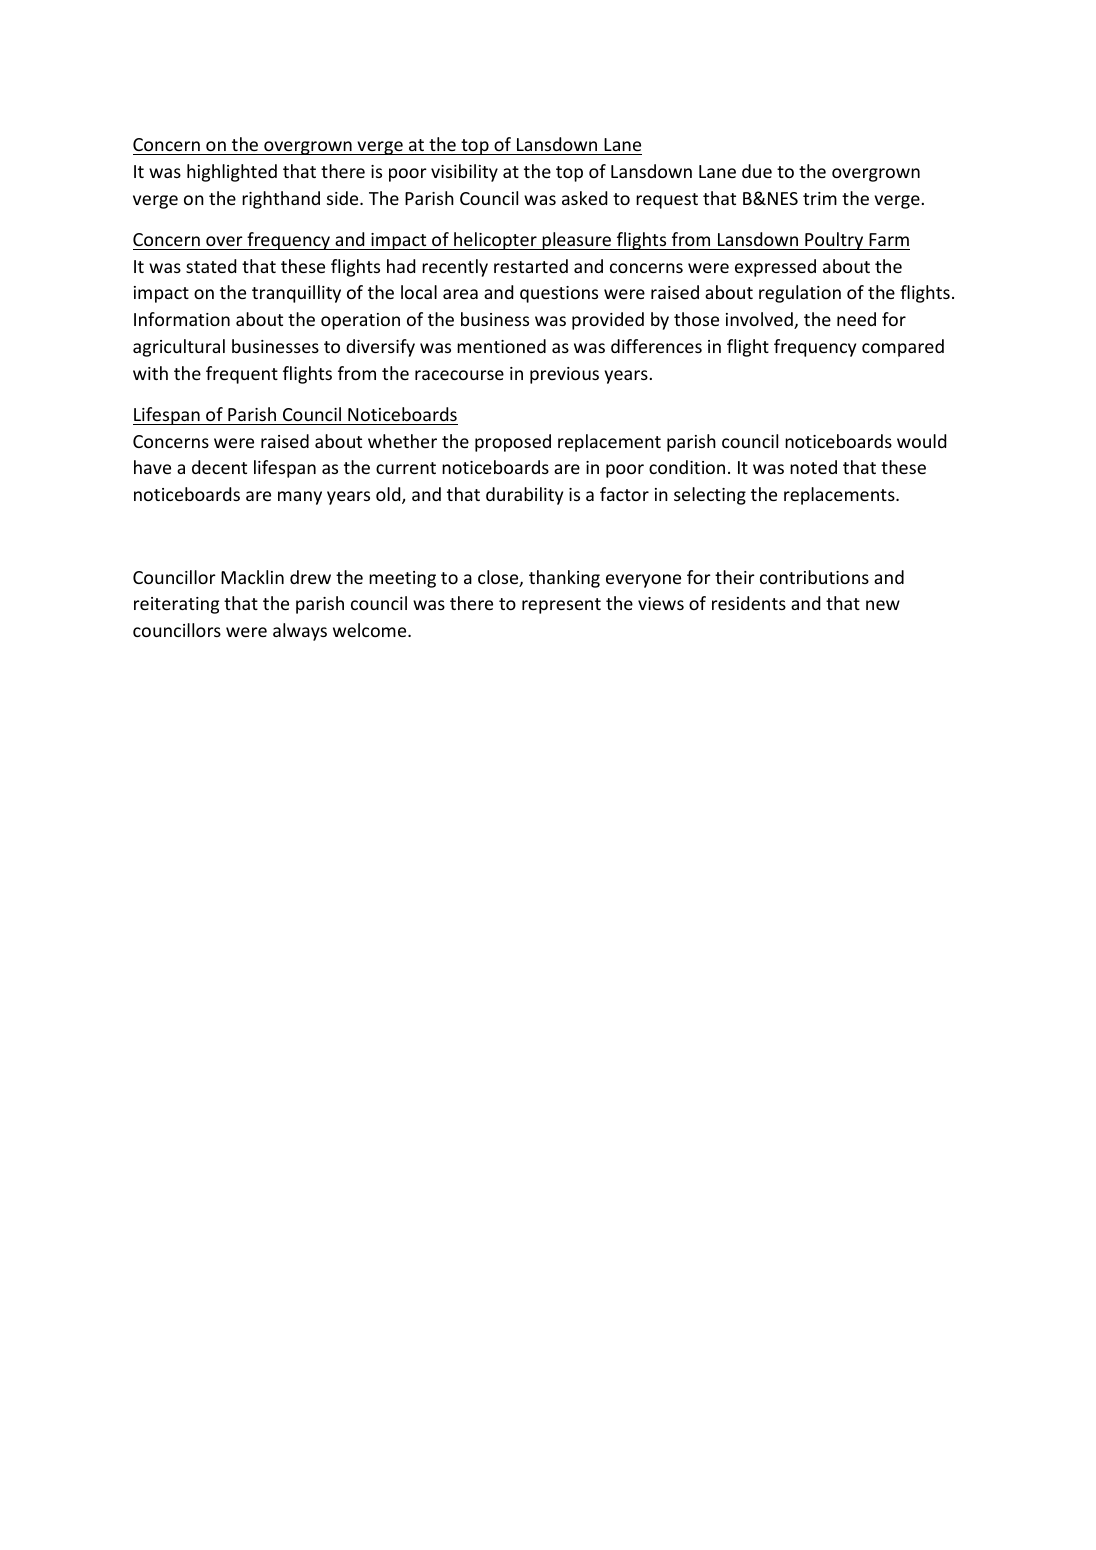  I want to click on regulation, so click(800, 294).
